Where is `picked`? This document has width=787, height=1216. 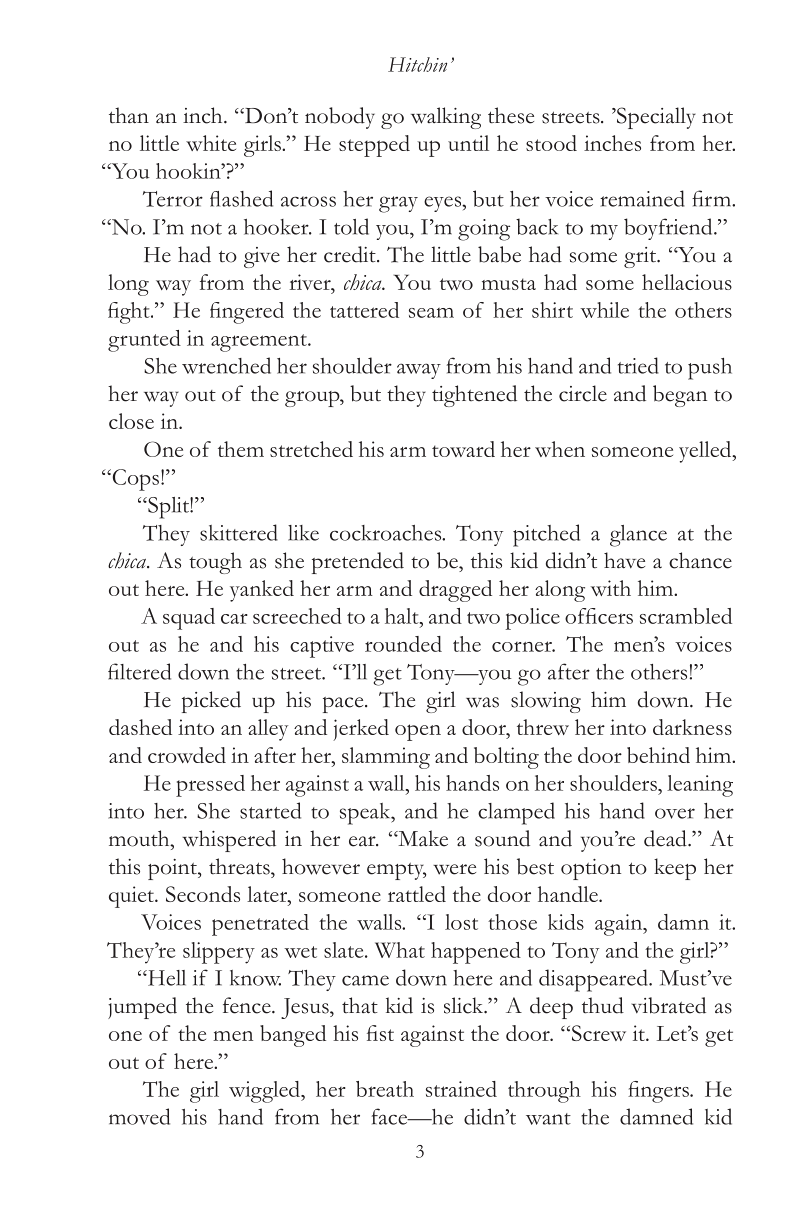 picked is located at coordinates (211, 702).
